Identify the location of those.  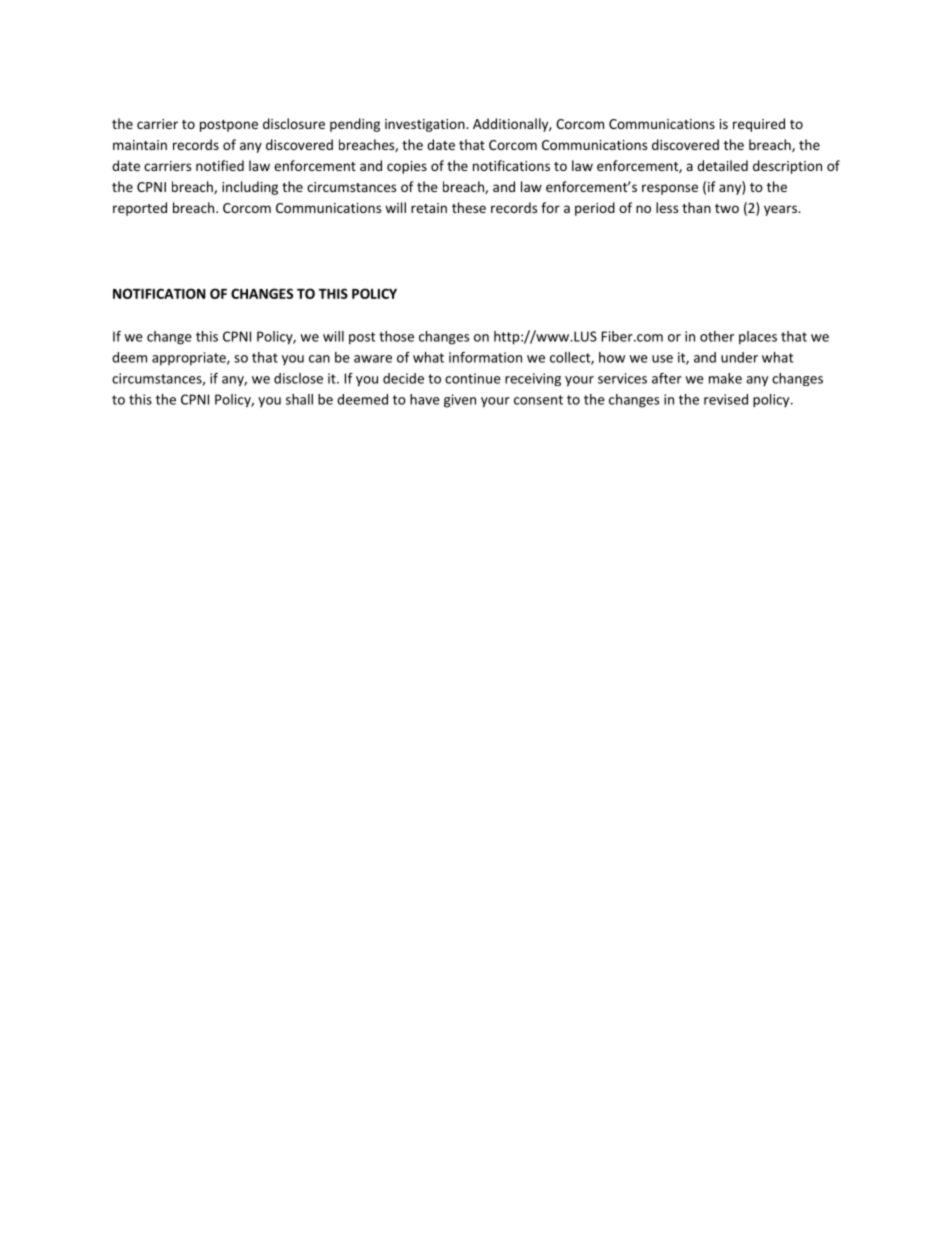
(396, 336).
